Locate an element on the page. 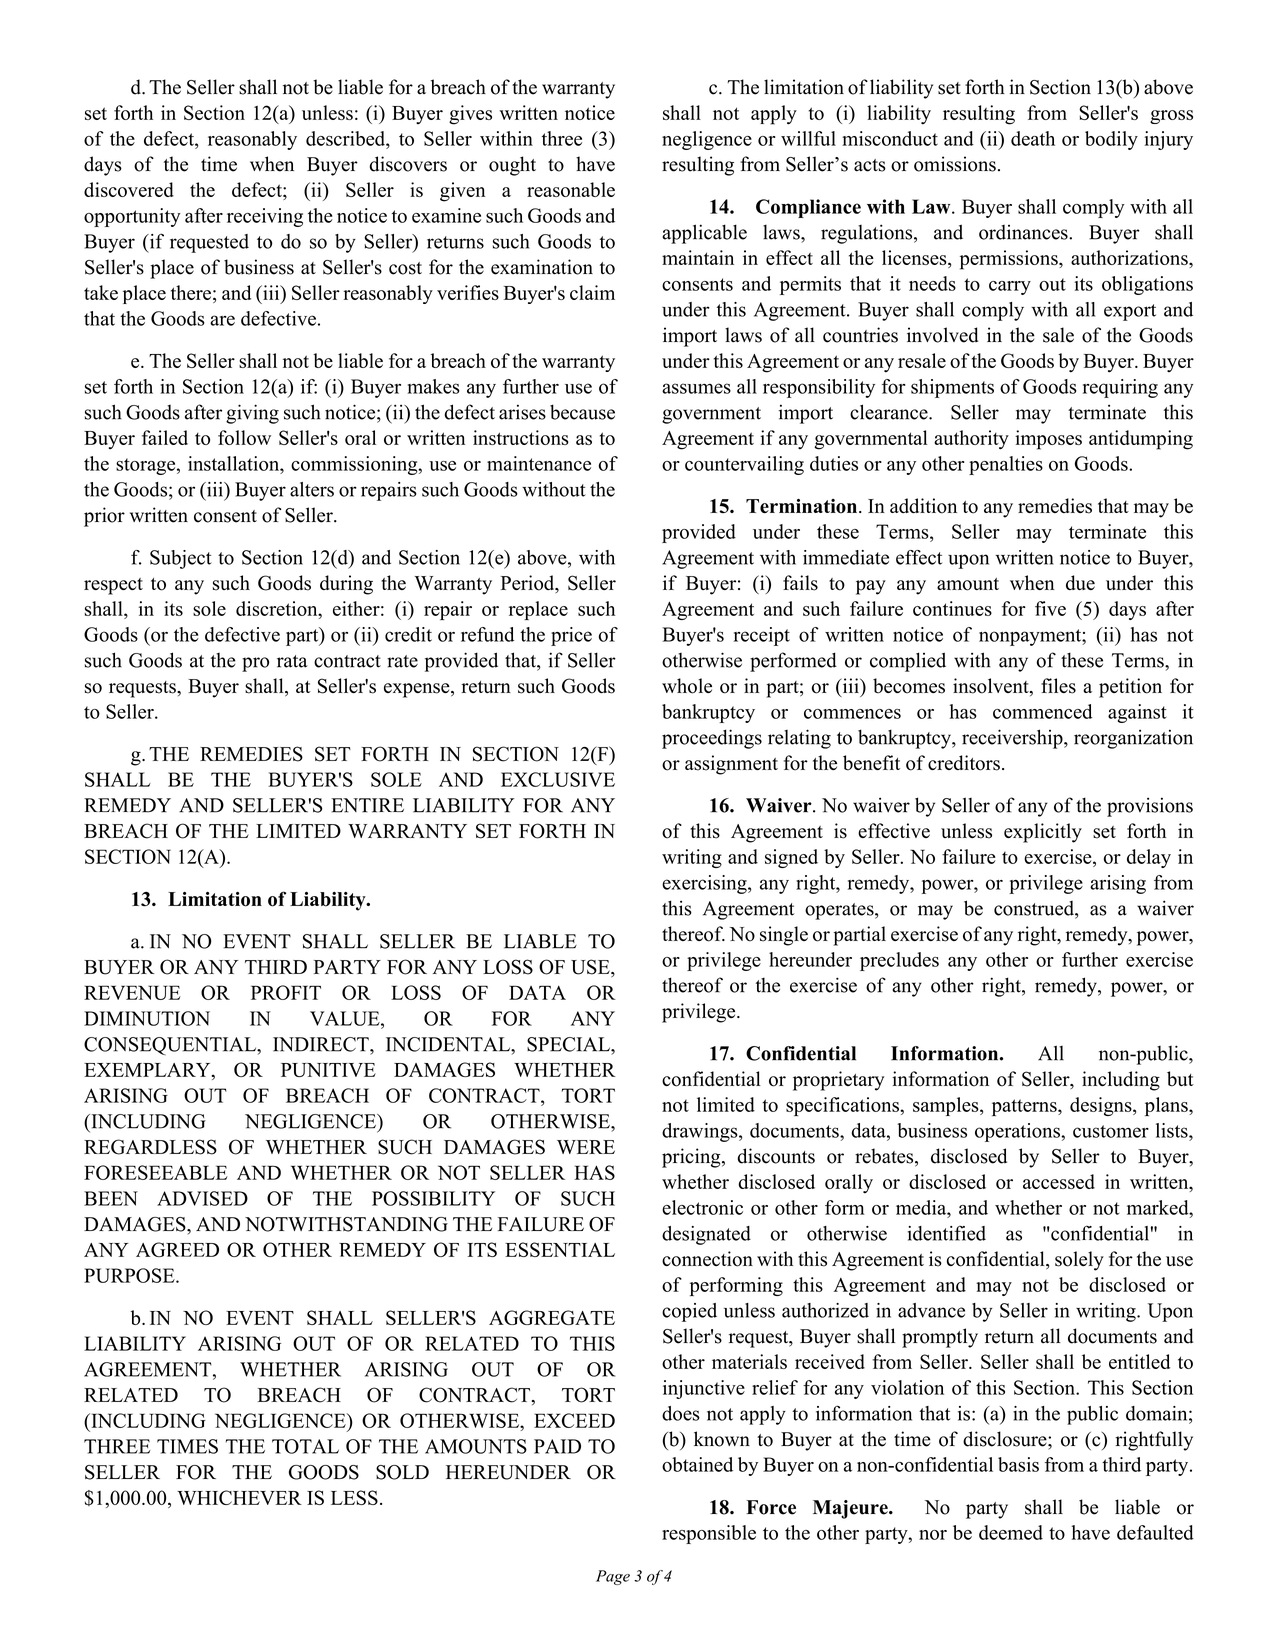 Image resolution: width=1268 pixels, height=1641 pixels. ENTIRE is located at coordinates (367, 805).
